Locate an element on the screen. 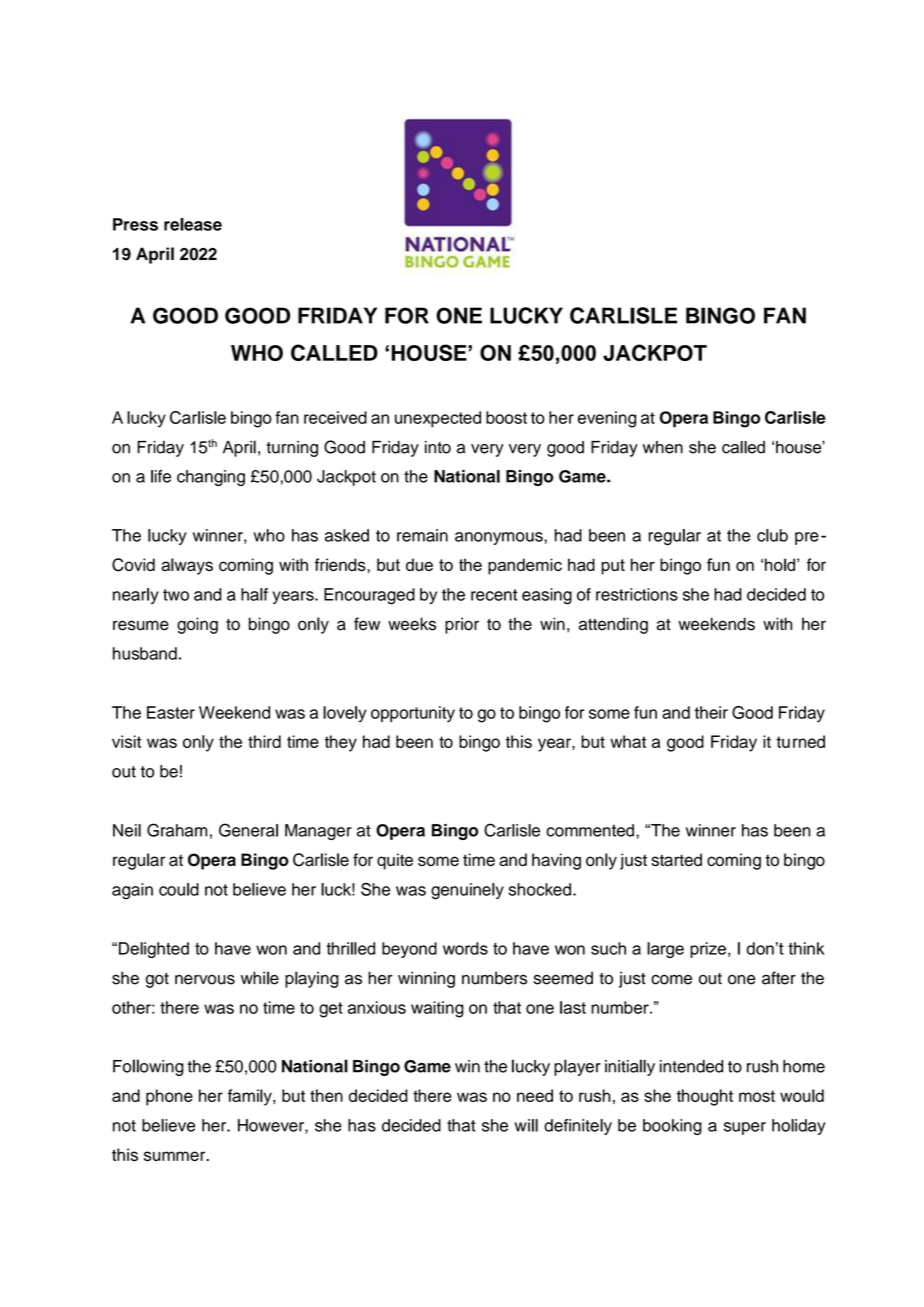 This screenshot has width=924, height=1307. boost is located at coordinates (506, 417).
